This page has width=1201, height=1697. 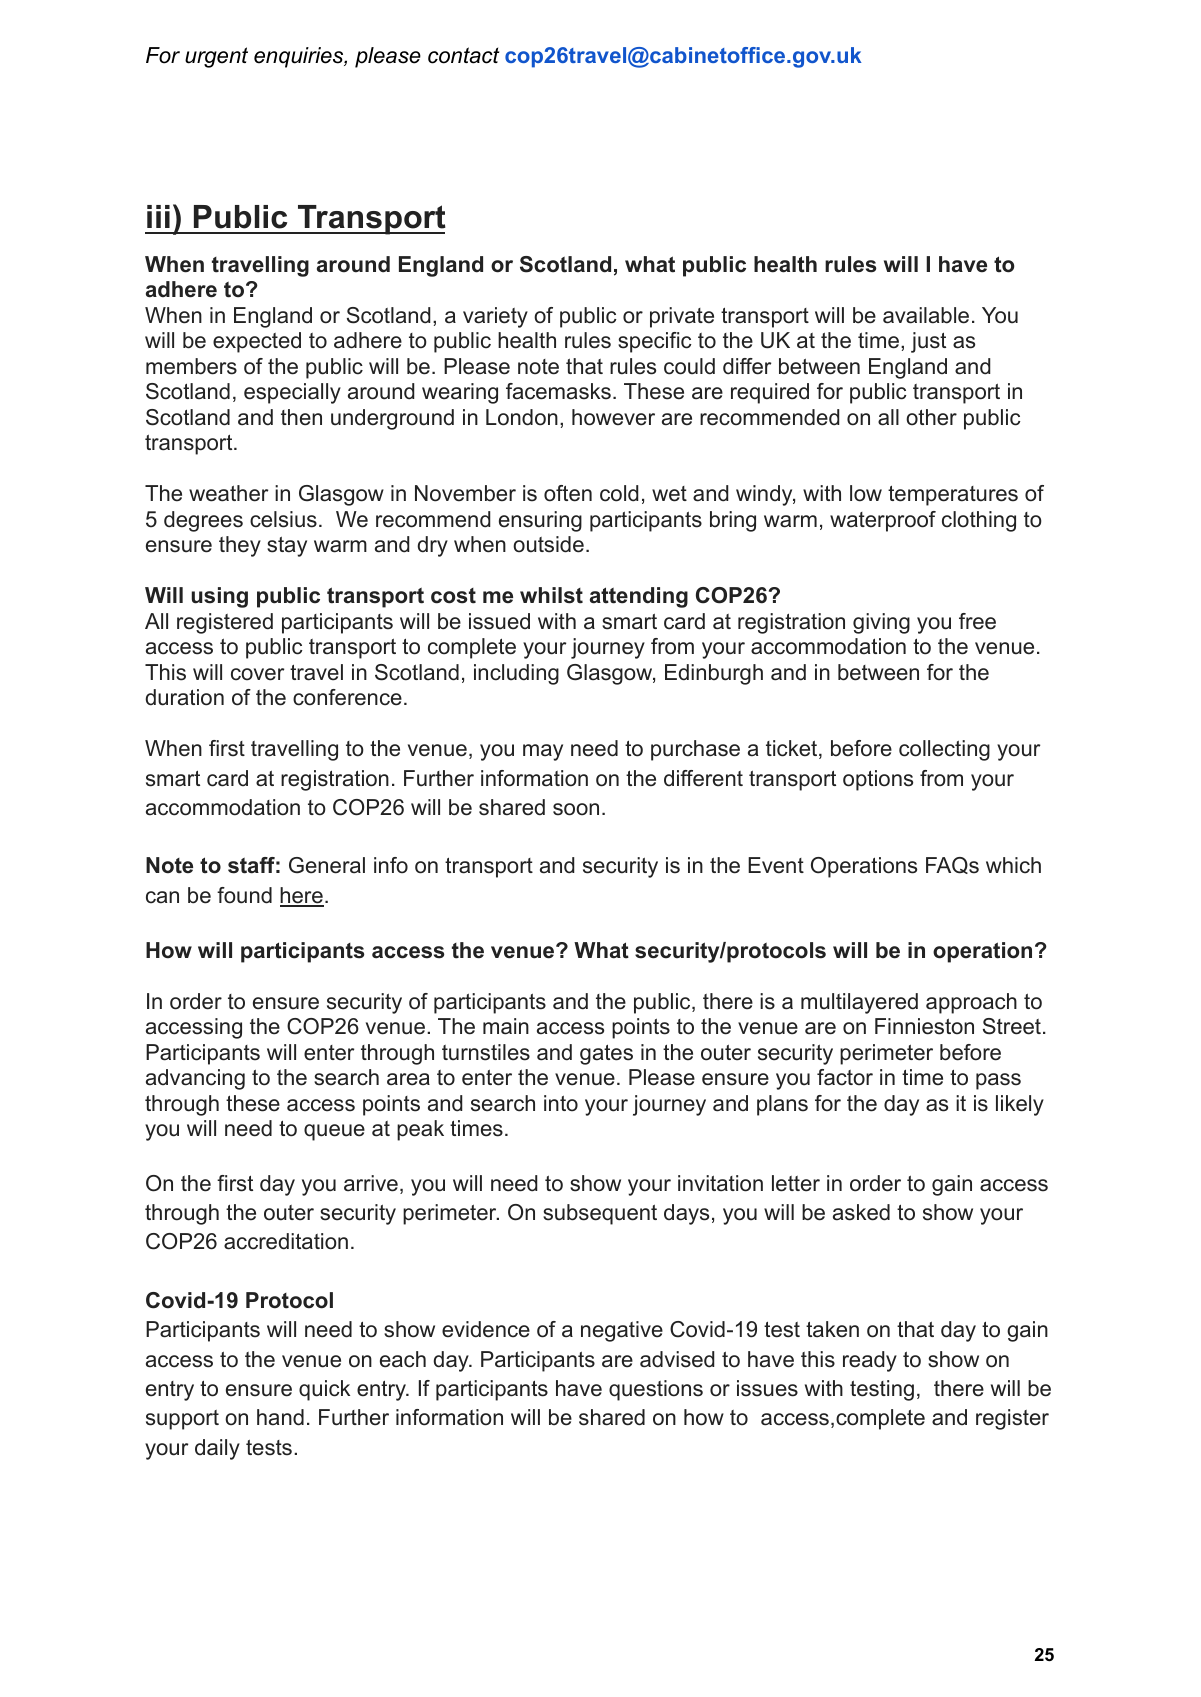 I want to click on contact, so click(x=463, y=55).
